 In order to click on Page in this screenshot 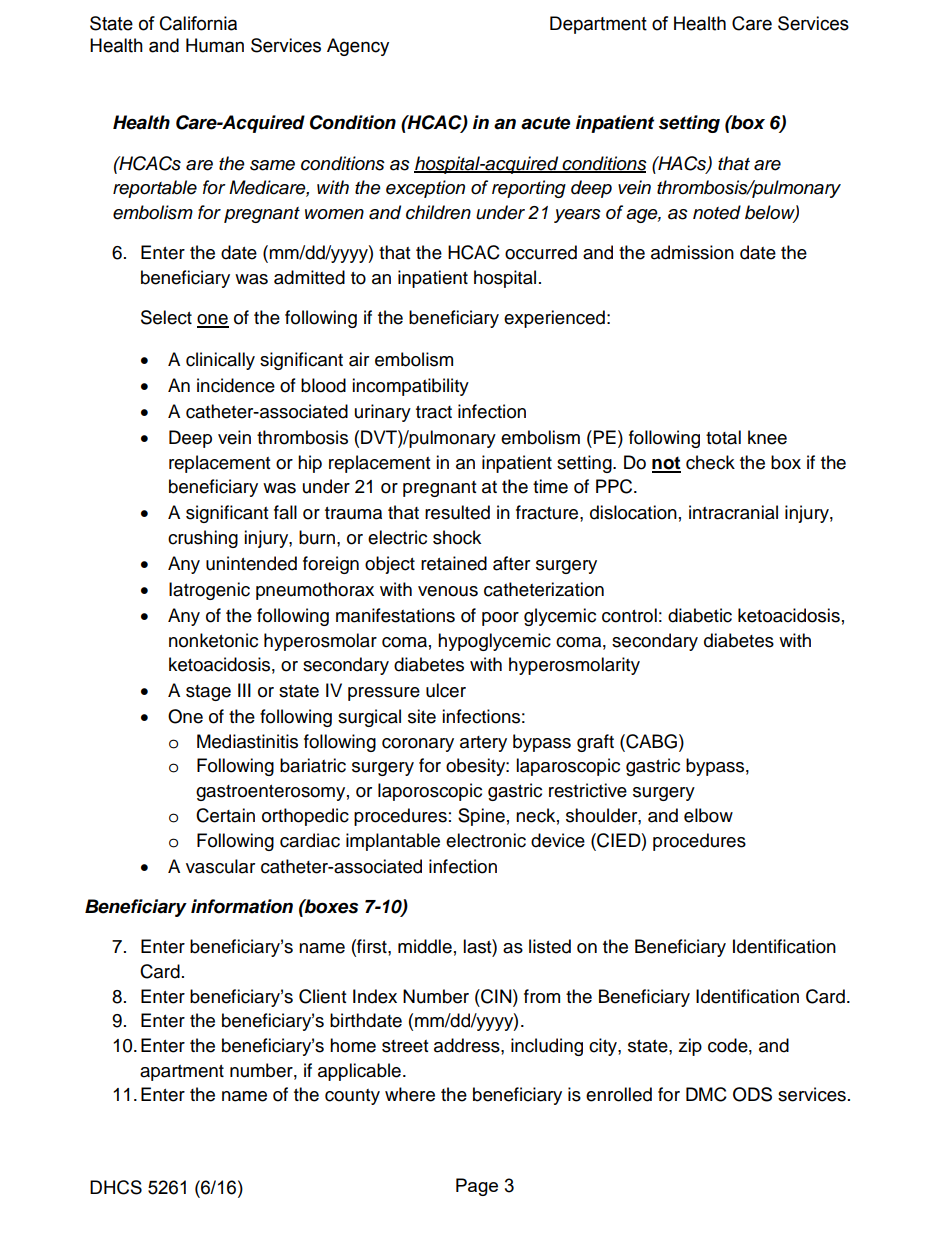, I will do `click(477, 1187)`.
